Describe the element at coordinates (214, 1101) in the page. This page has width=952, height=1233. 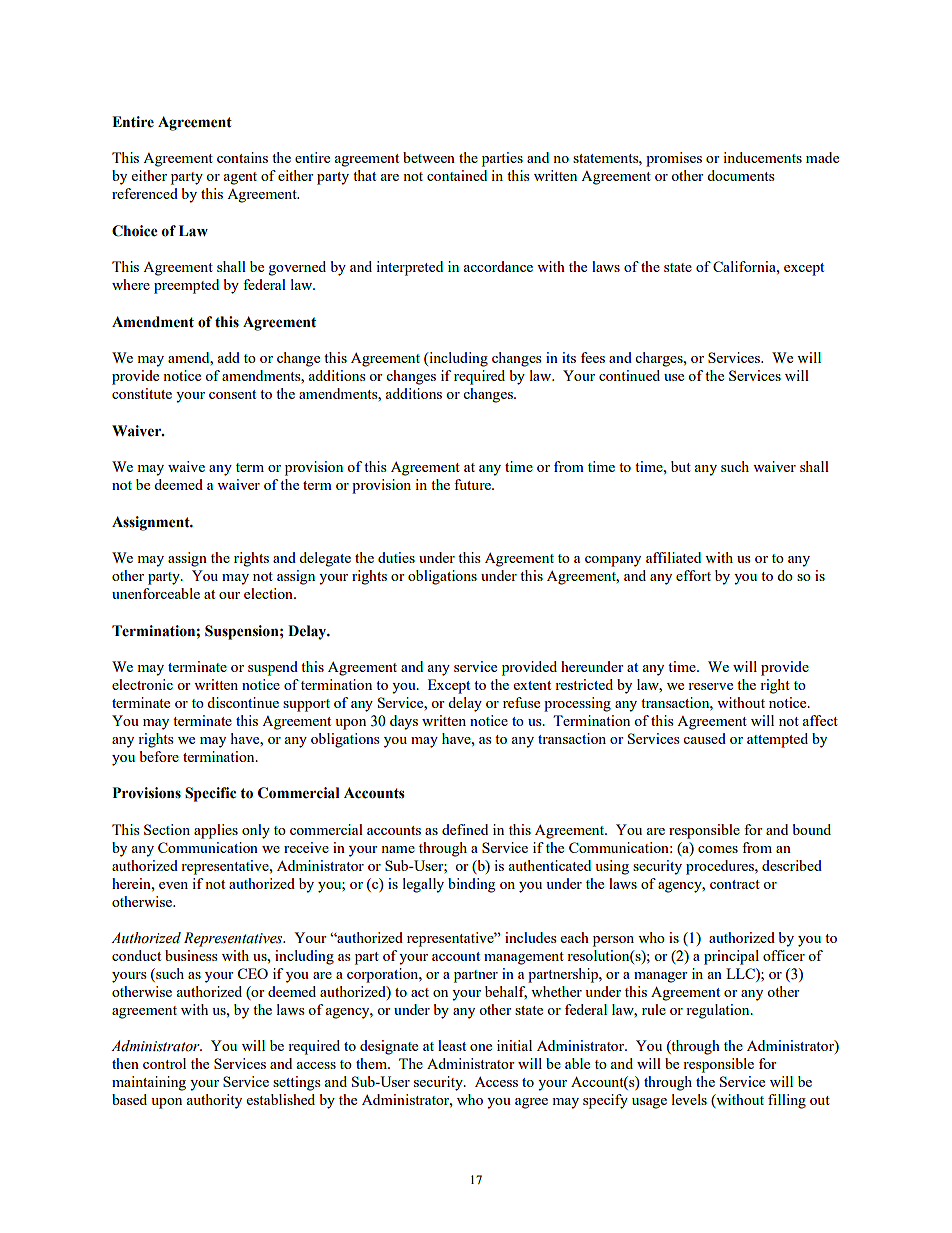
I see `authority` at that location.
